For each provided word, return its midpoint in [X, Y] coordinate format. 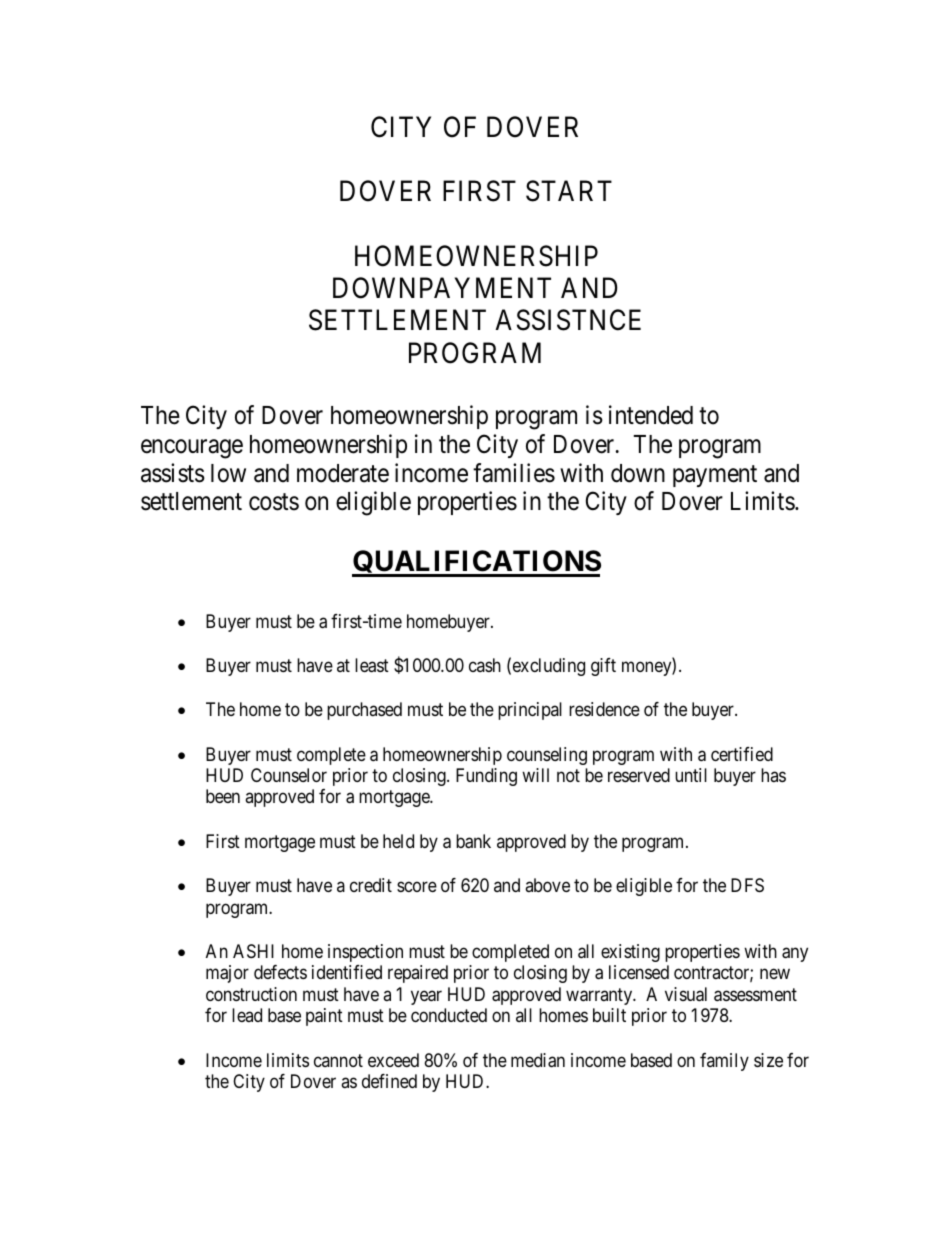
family [724, 1062]
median [538, 1060]
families [514, 473]
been [223, 796]
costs [274, 502]
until [691, 775]
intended [651, 415]
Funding [486, 777]
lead [247, 1015]
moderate [343, 473]
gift [603, 667]
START [569, 191]
